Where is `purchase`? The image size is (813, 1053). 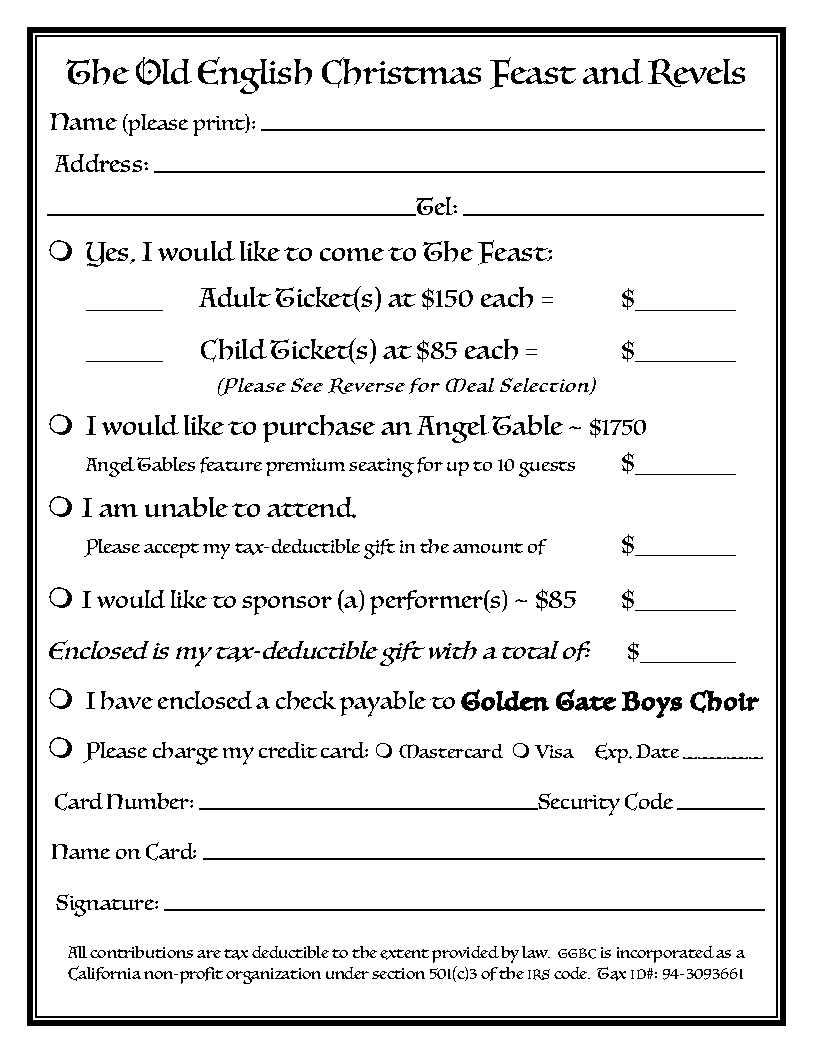 purchase is located at coordinates (319, 429).
